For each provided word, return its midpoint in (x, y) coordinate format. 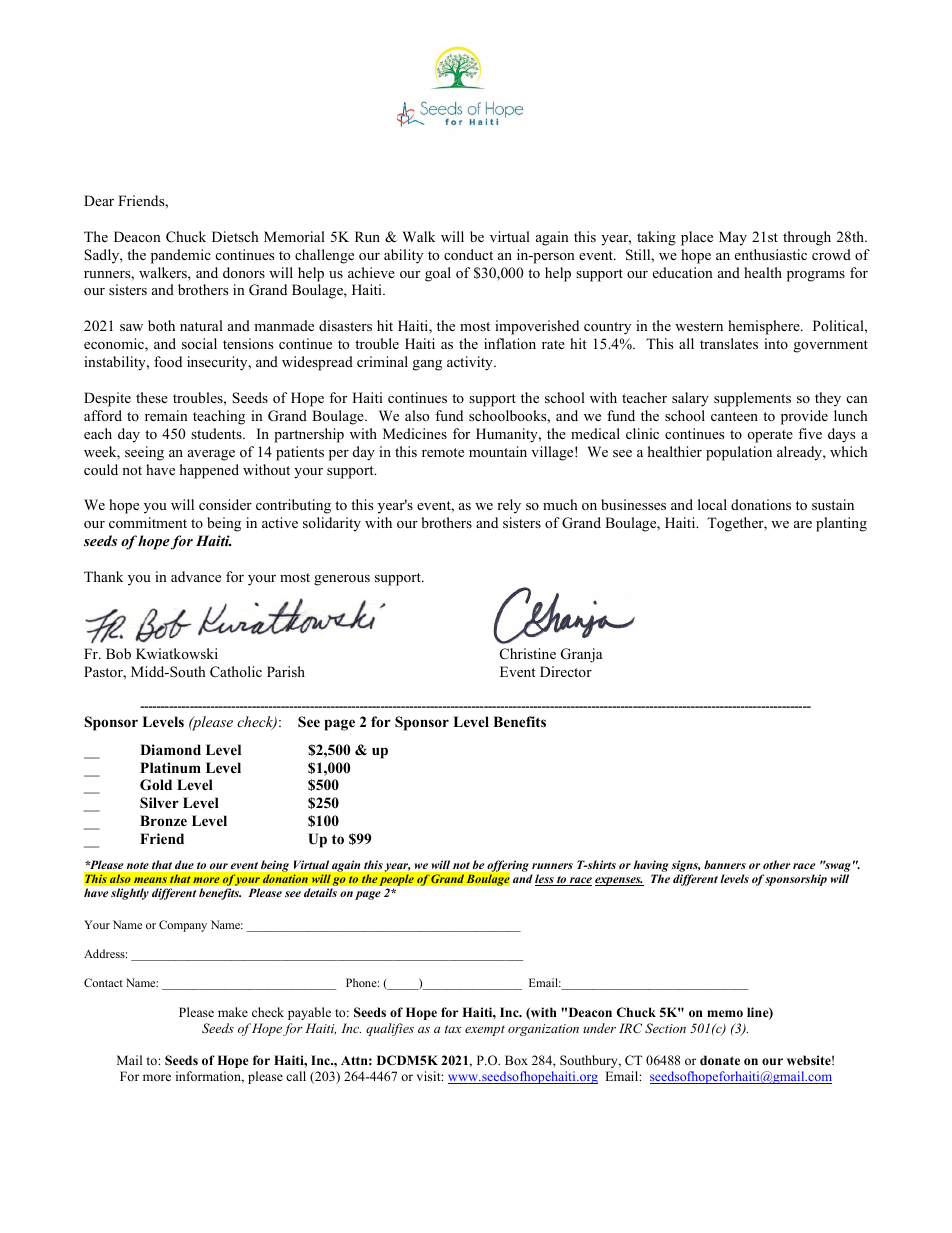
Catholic (236, 672)
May (733, 238)
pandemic (181, 256)
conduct (468, 254)
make (233, 1012)
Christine (528, 654)
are (803, 524)
